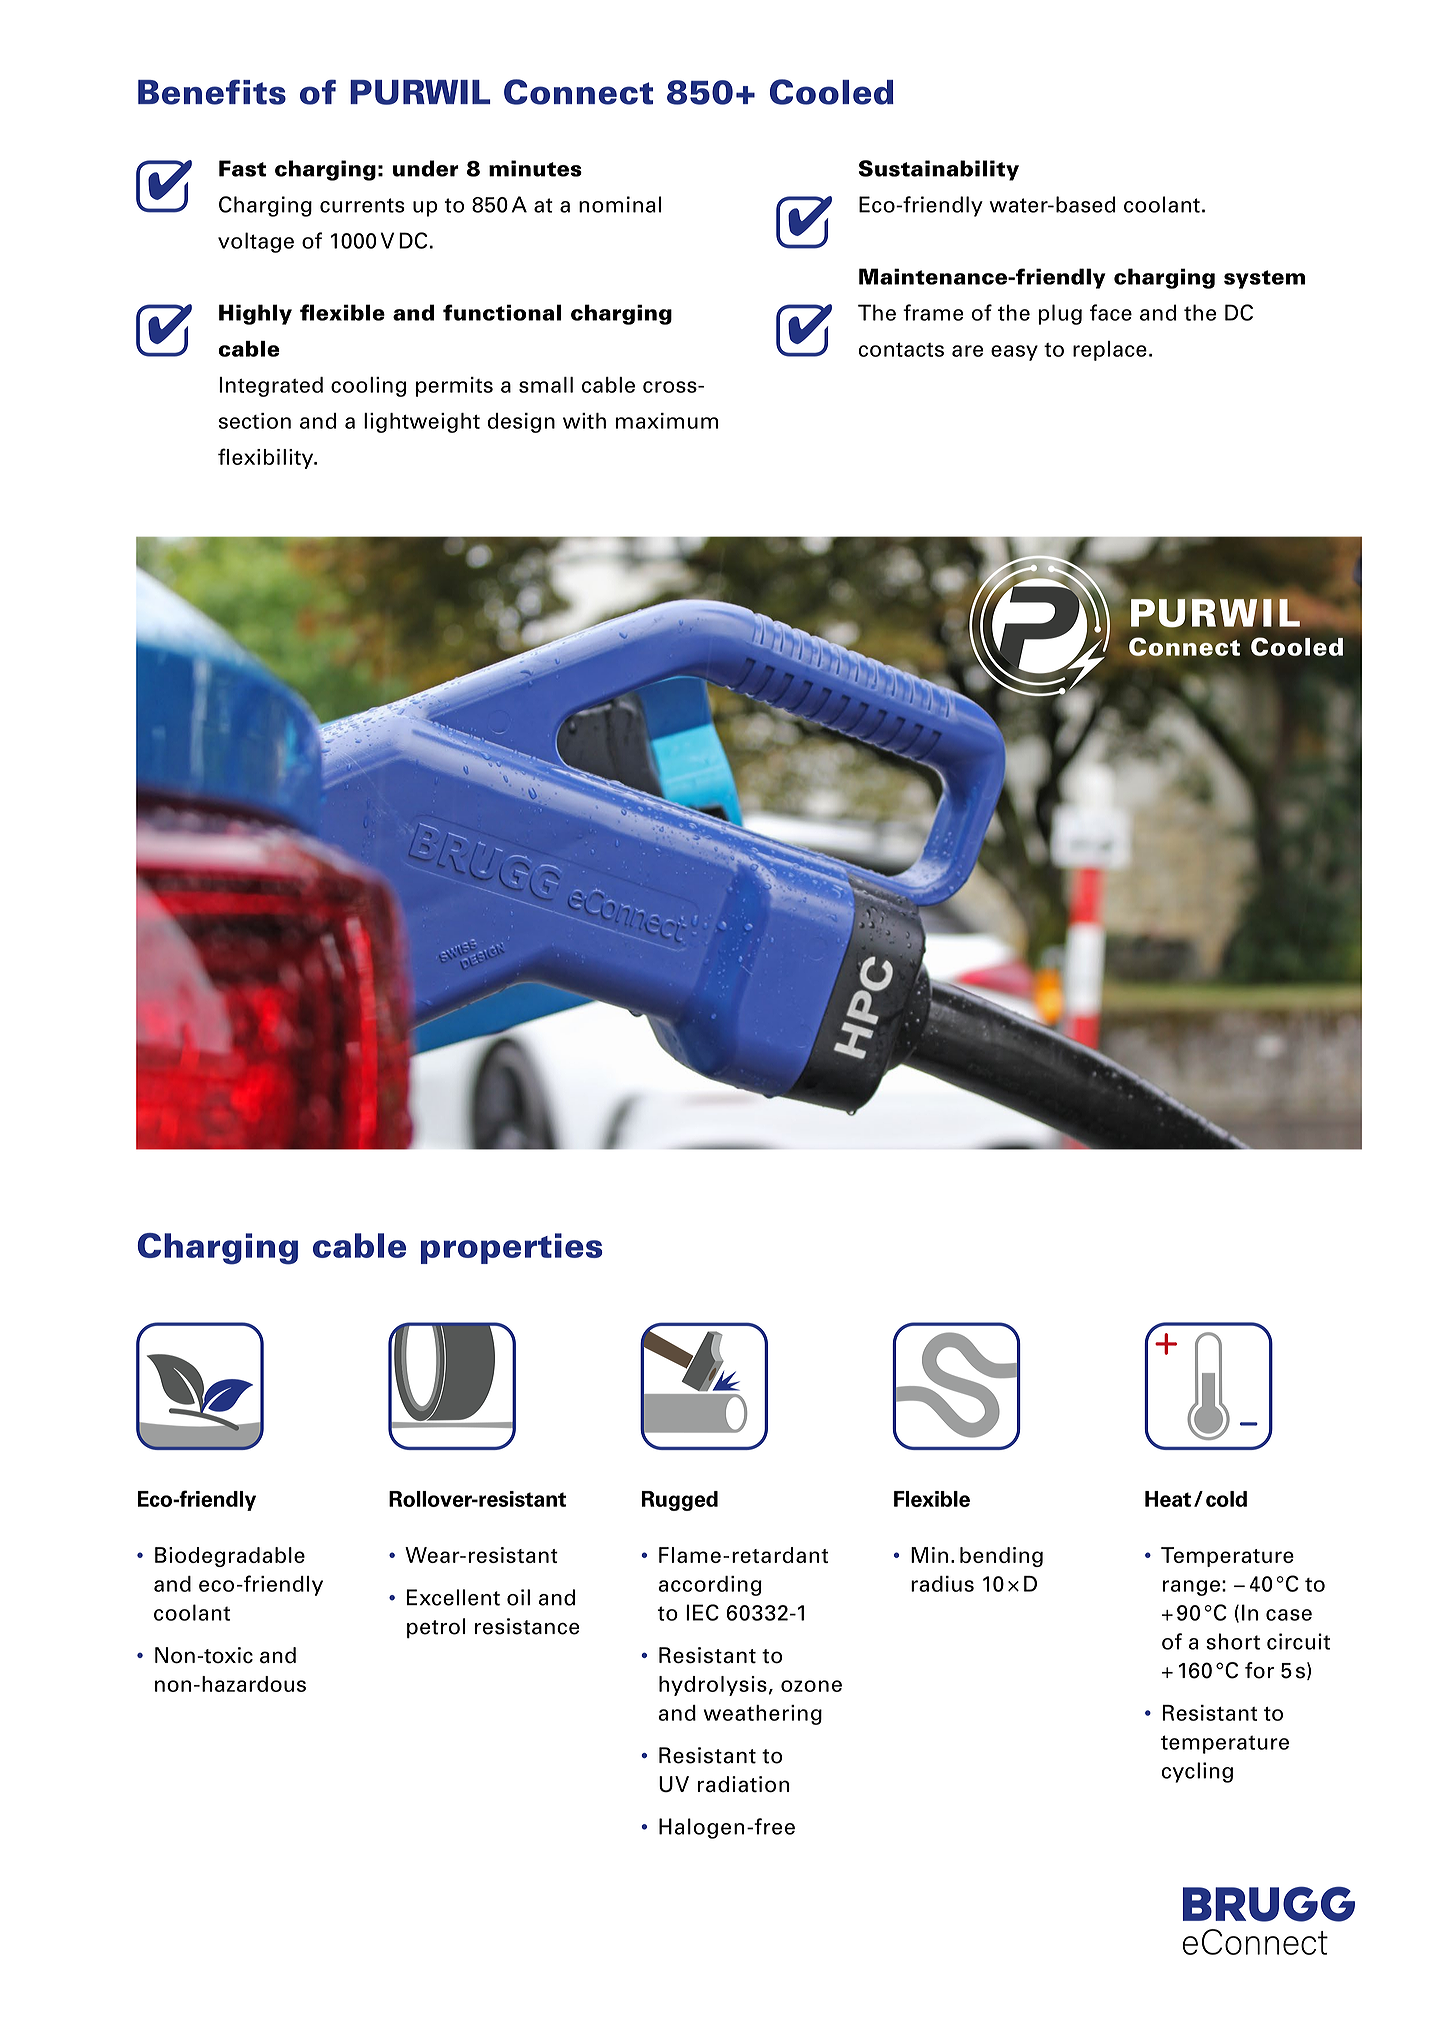 The height and width of the screenshot is (2023, 1430). What do you see at coordinates (832, 92) in the screenshot?
I see `Cooled` at bounding box center [832, 92].
